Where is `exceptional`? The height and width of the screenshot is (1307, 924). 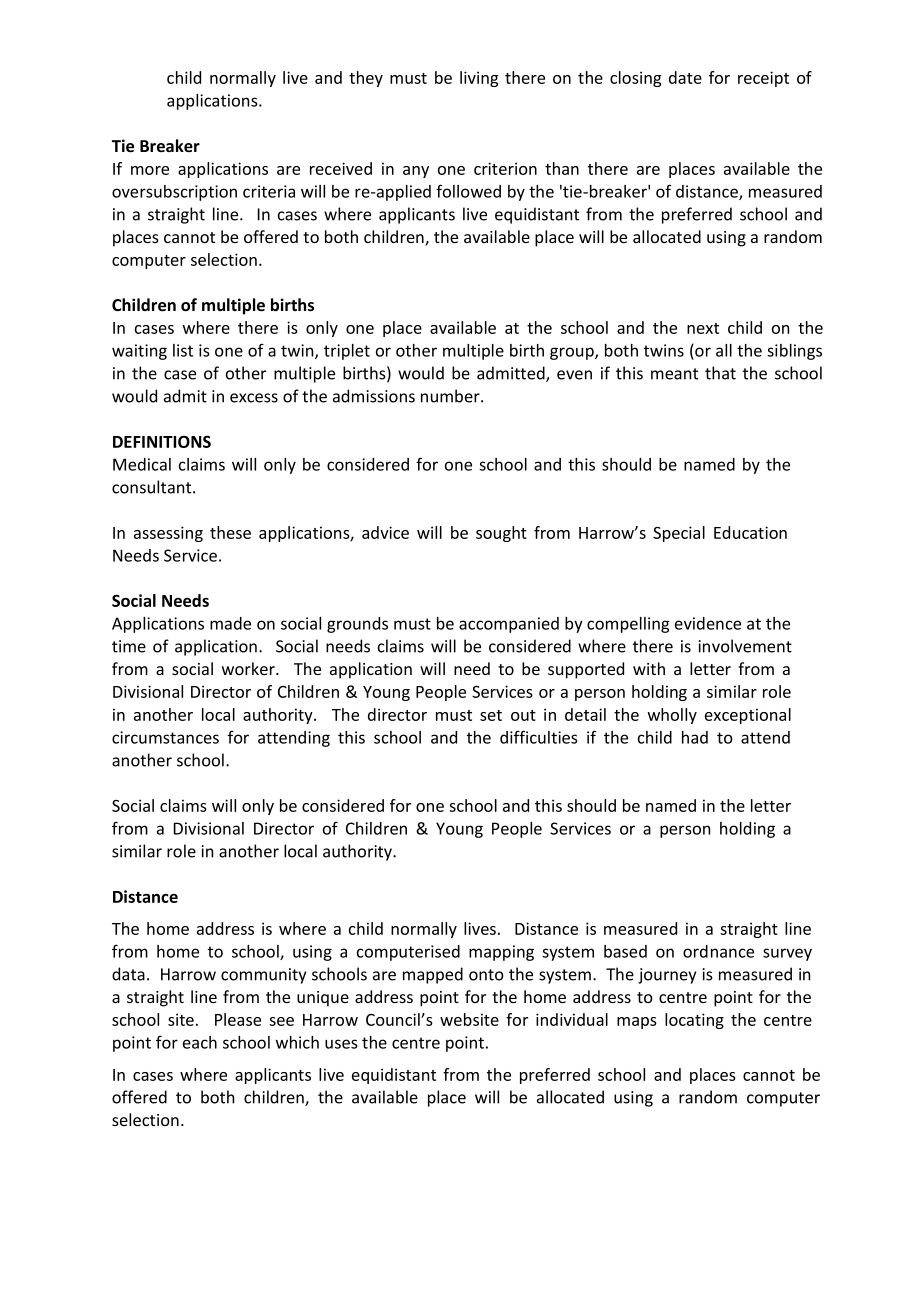
exceptional is located at coordinates (748, 716).
